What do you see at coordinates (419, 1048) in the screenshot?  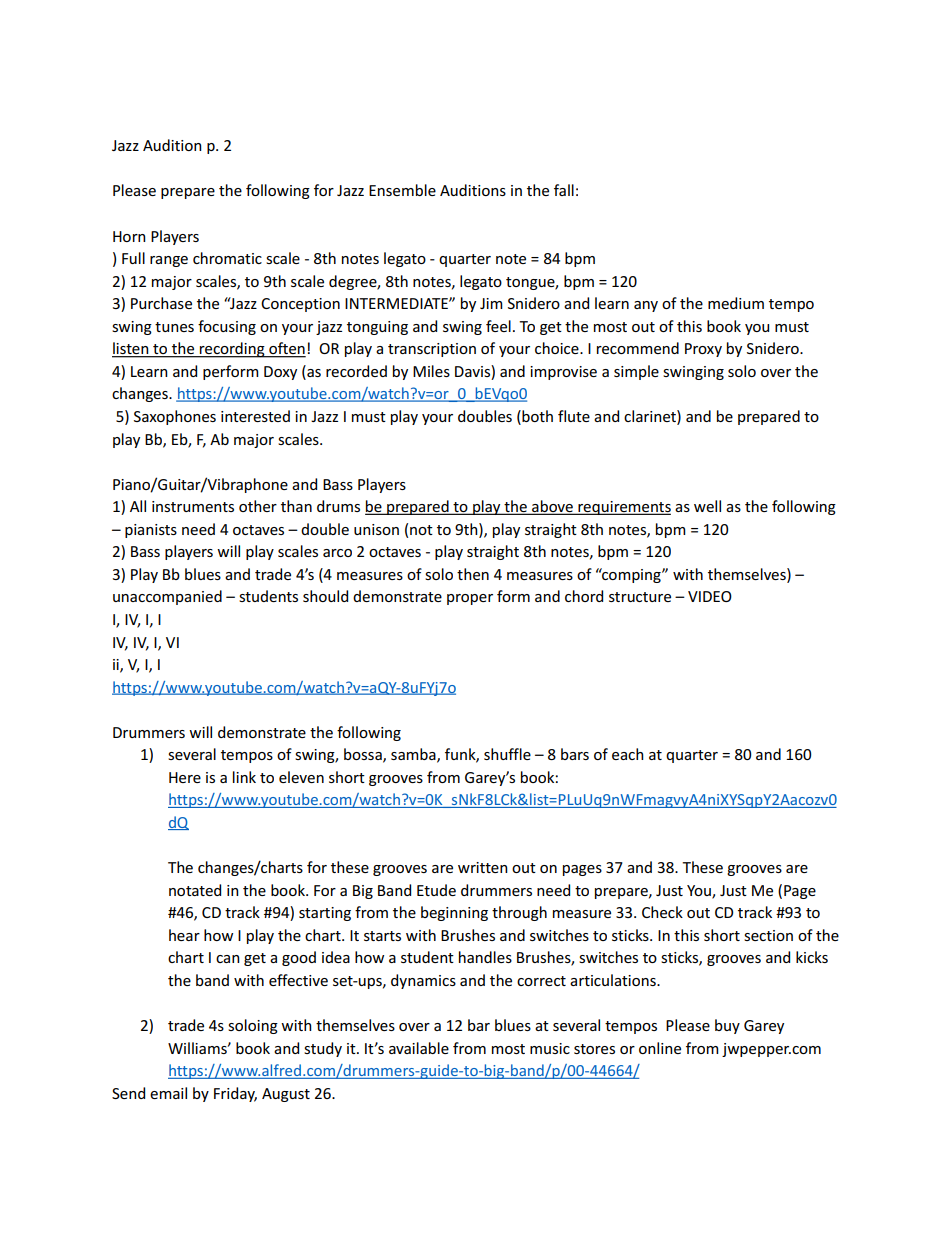 I see `available` at bounding box center [419, 1048].
